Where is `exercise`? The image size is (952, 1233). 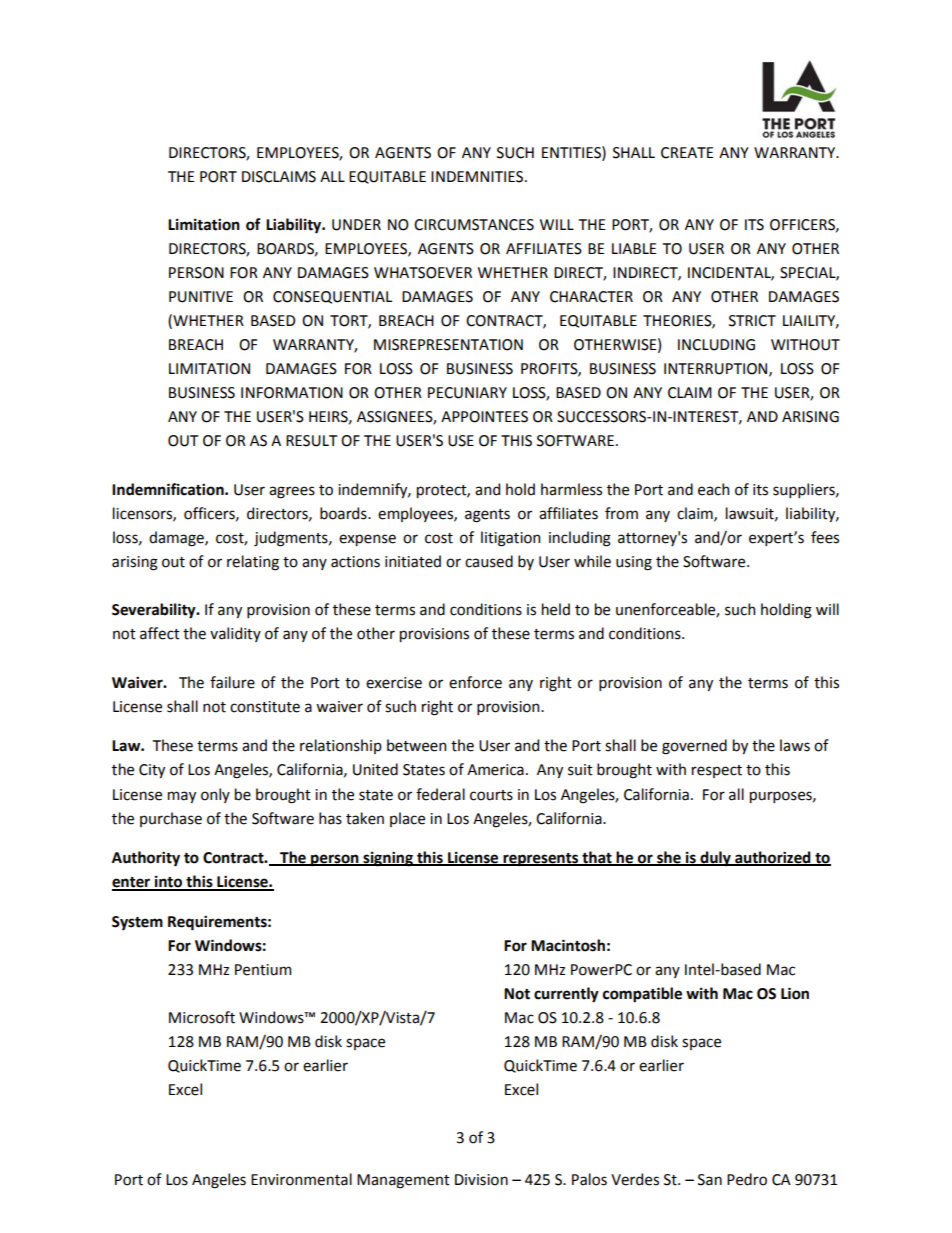 exercise is located at coordinates (394, 683).
